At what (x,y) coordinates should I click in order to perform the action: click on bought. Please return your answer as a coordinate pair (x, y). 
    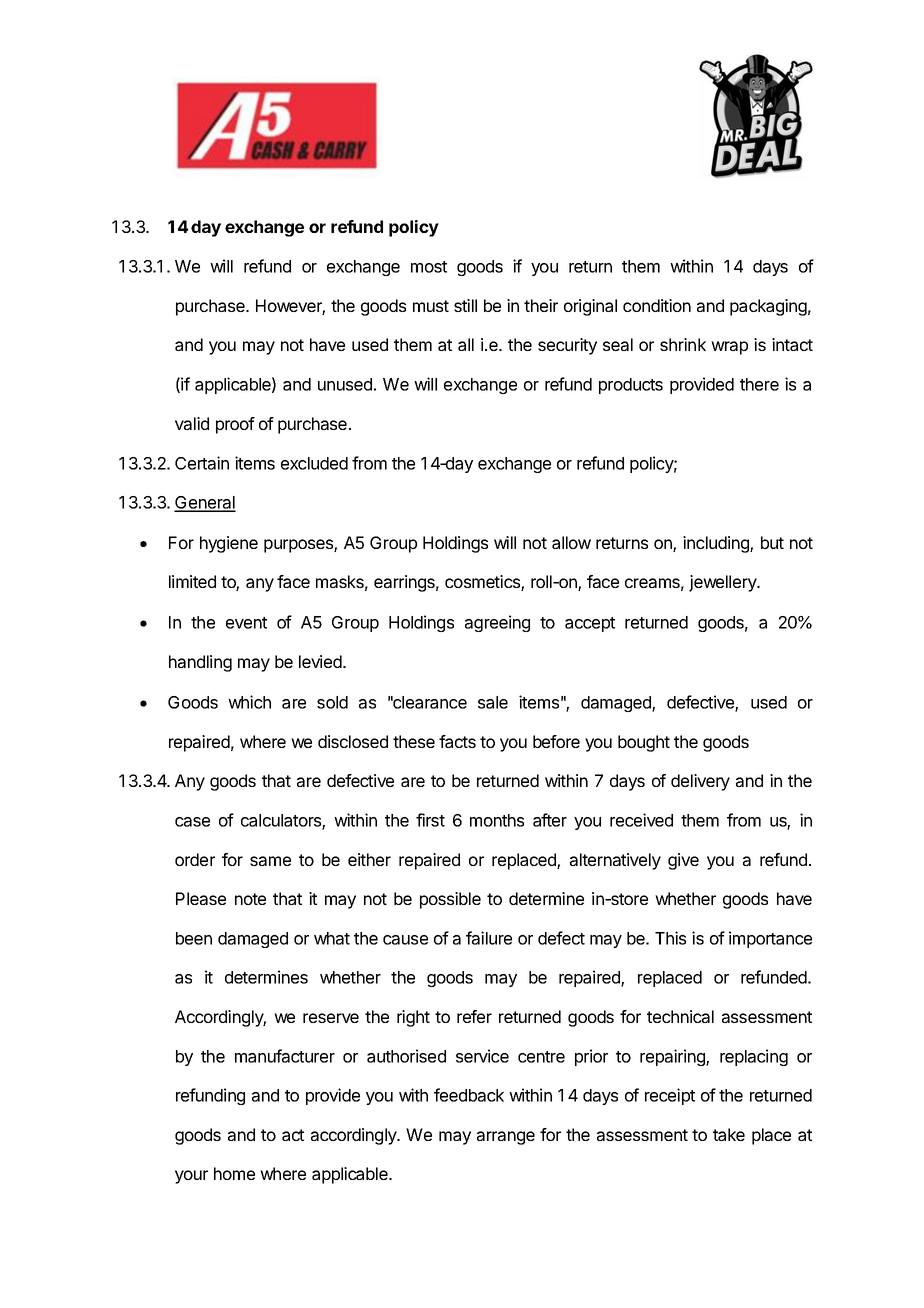
    Looking at the image, I should click on (644, 743).
